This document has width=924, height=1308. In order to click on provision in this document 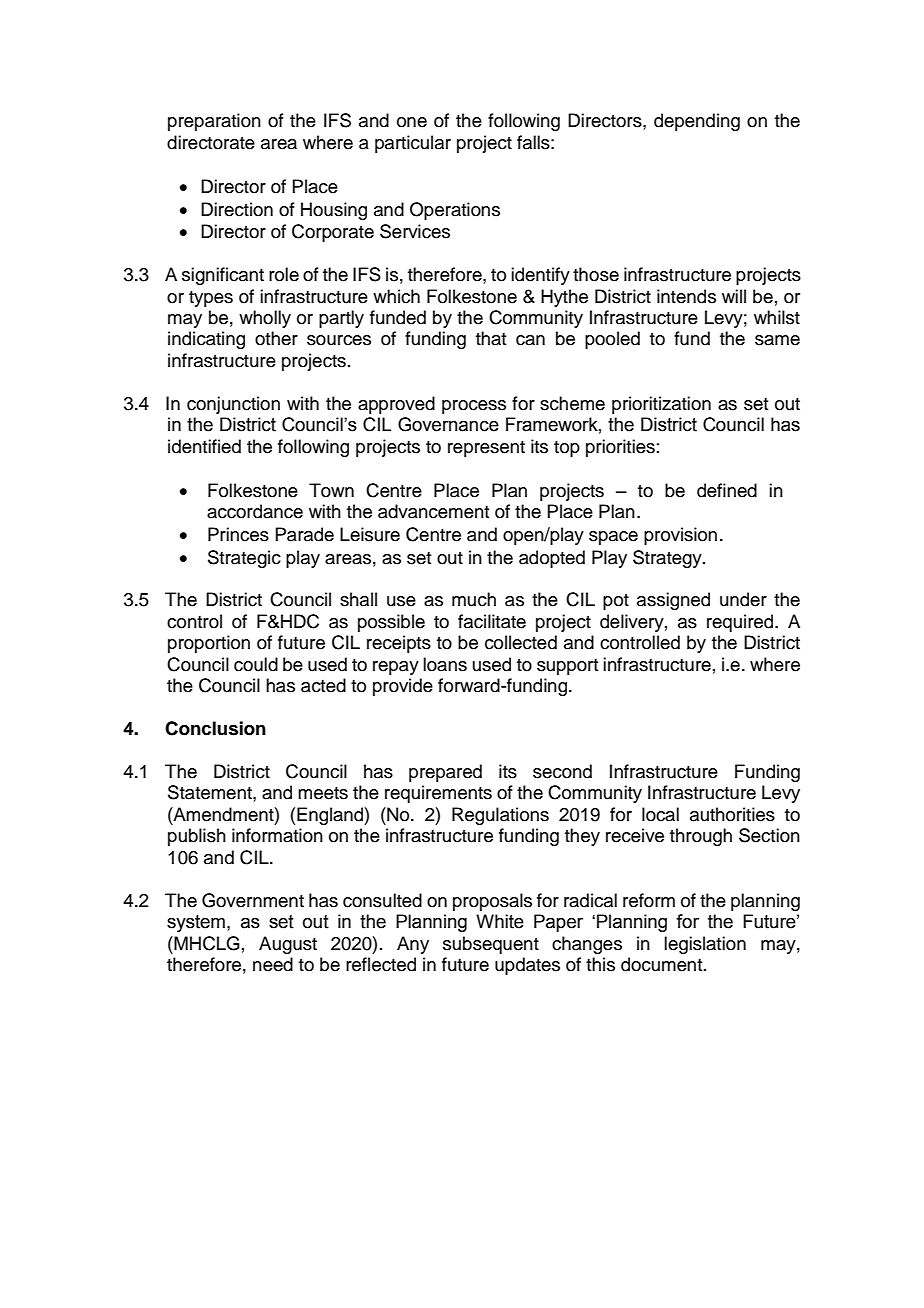, I will do `click(680, 536)`.
